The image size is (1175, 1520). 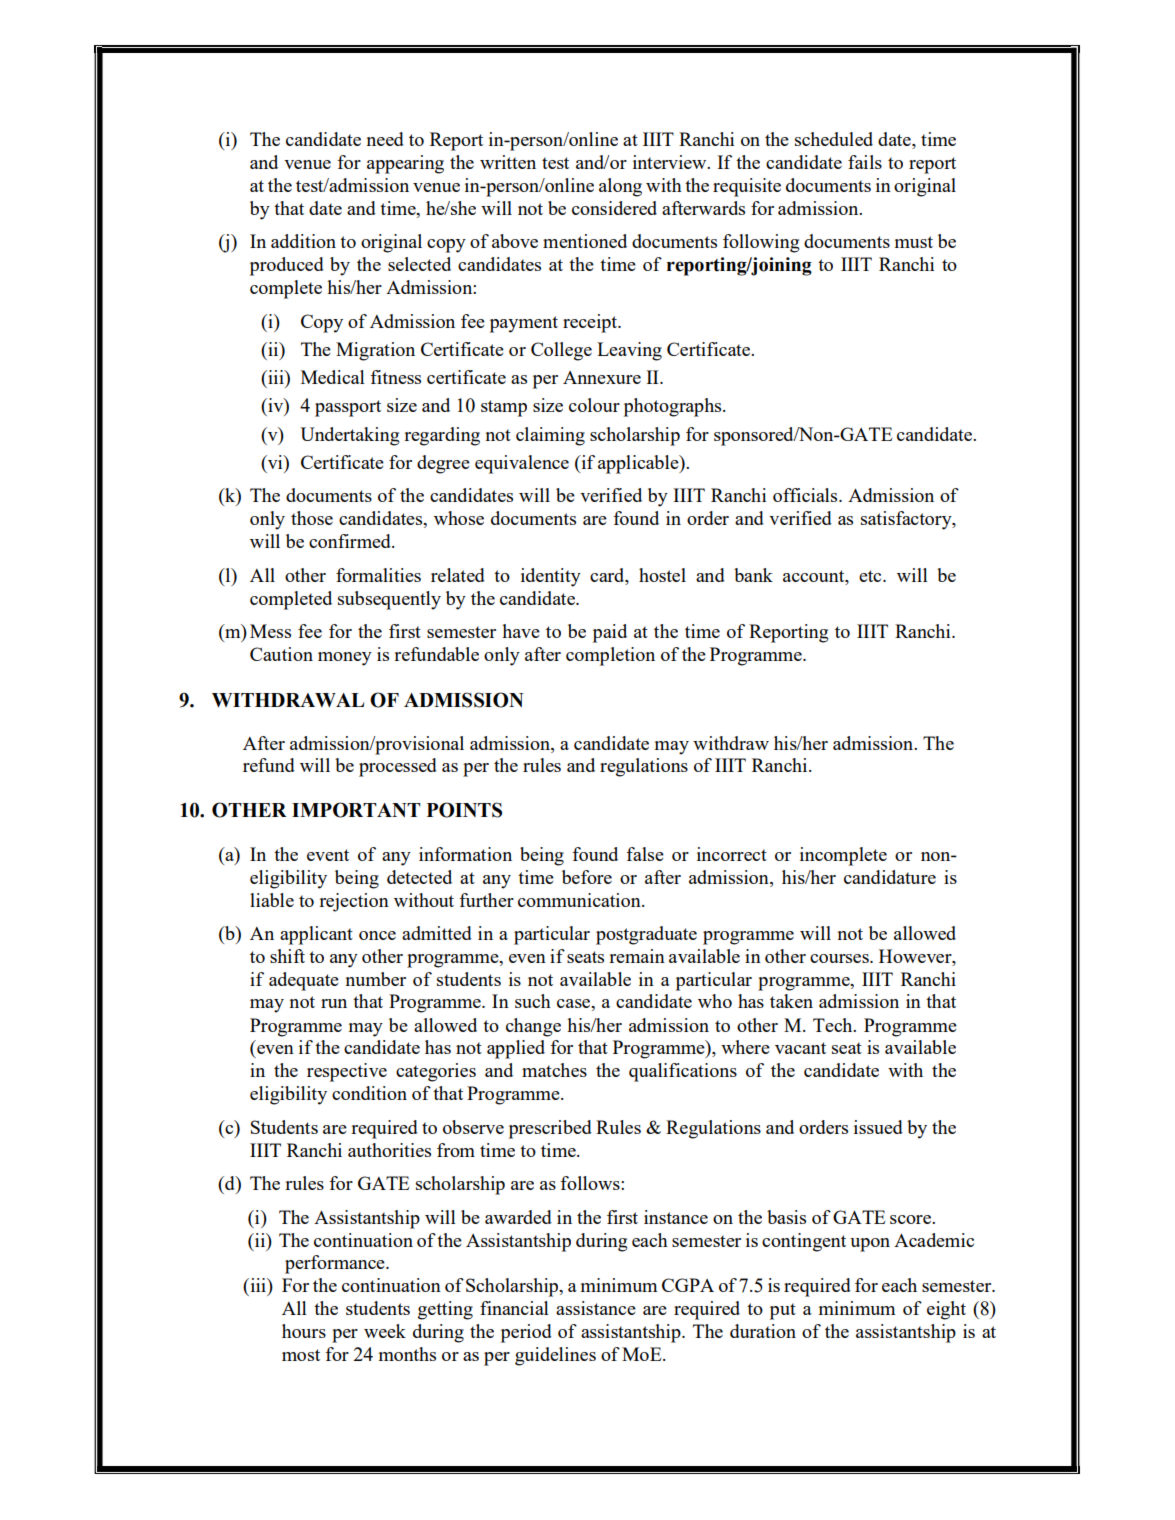 What do you see at coordinates (385, 1331) in the page?
I see `week` at bounding box center [385, 1331].
